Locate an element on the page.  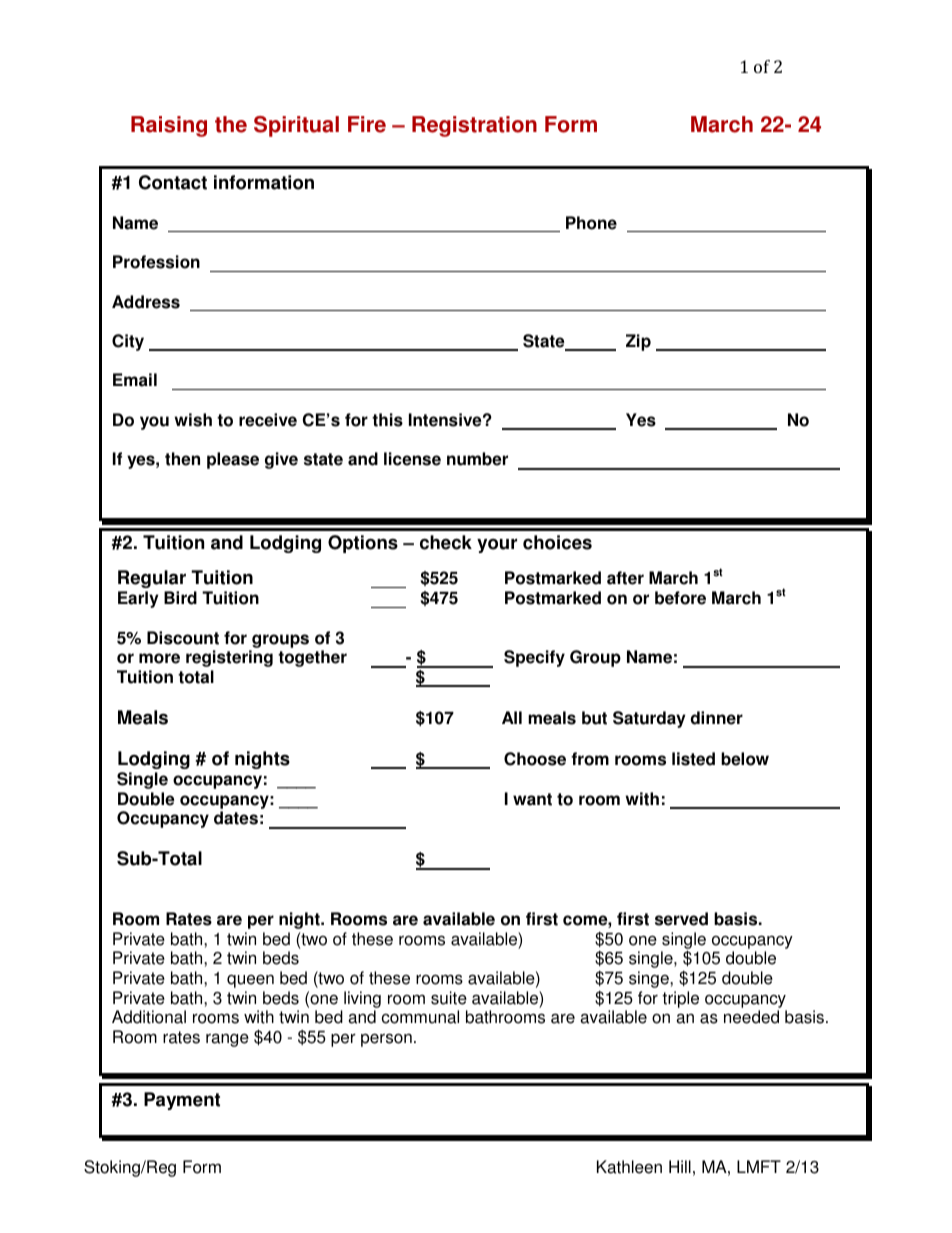
Registration is located at coordinates (474, 126).
